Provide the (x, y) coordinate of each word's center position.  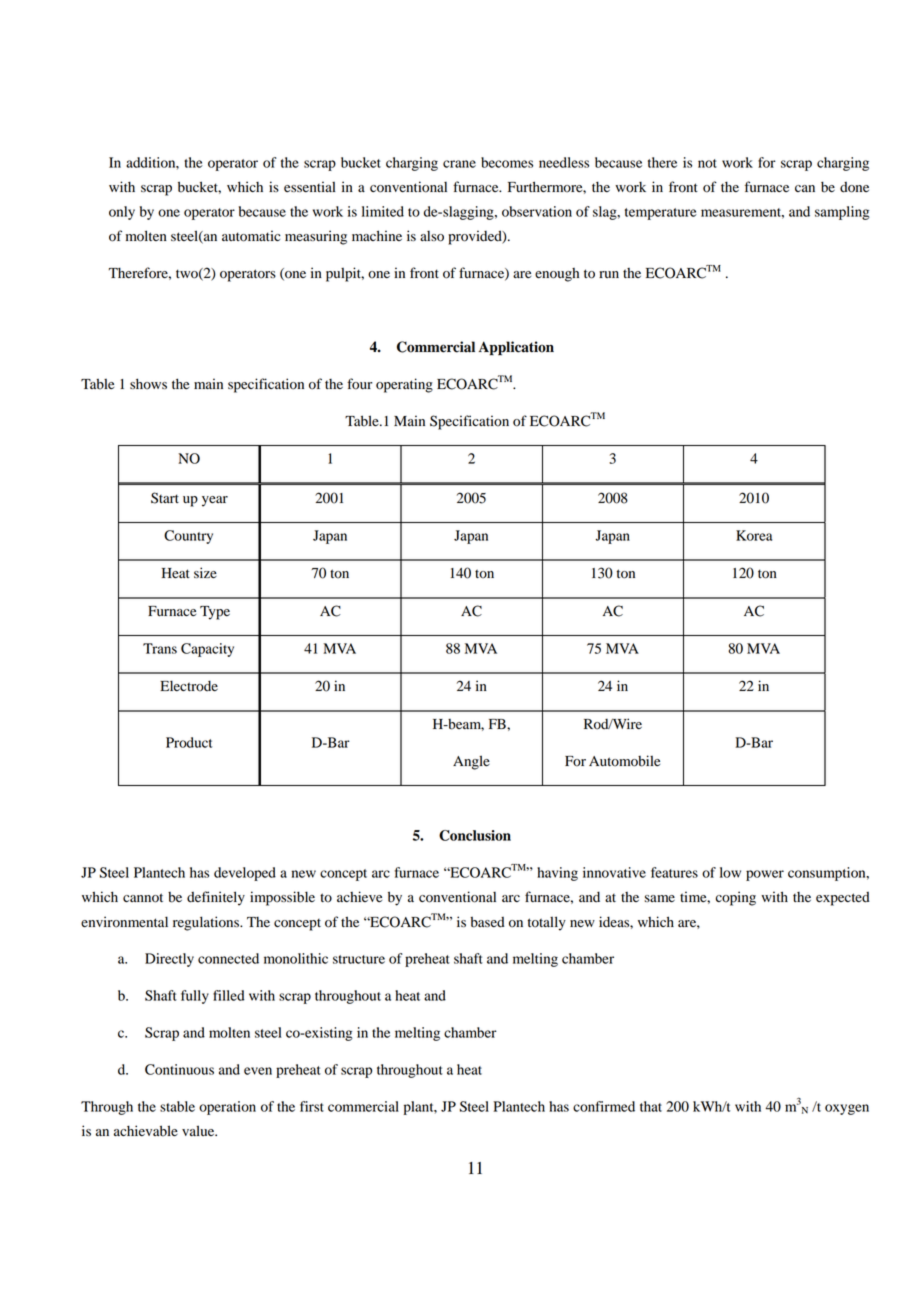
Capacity (207, 650)
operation (227, 1108)
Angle (471, 762)
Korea (754, 535)
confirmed (604, 1106)
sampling (842, 213)
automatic (251, 236)
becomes (507, 162)
